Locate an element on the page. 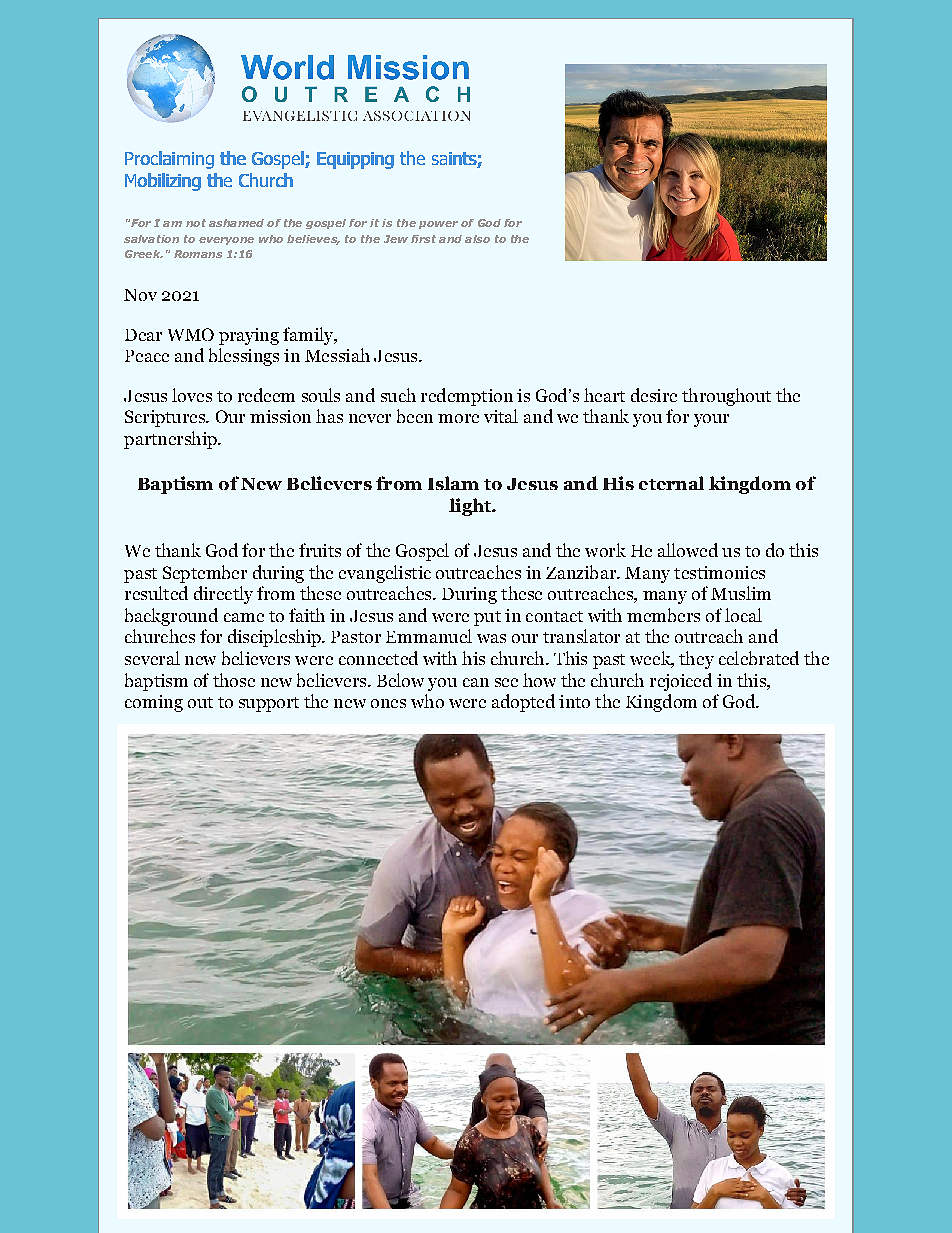  Mobilizing is located at coordinates (163, 182).
